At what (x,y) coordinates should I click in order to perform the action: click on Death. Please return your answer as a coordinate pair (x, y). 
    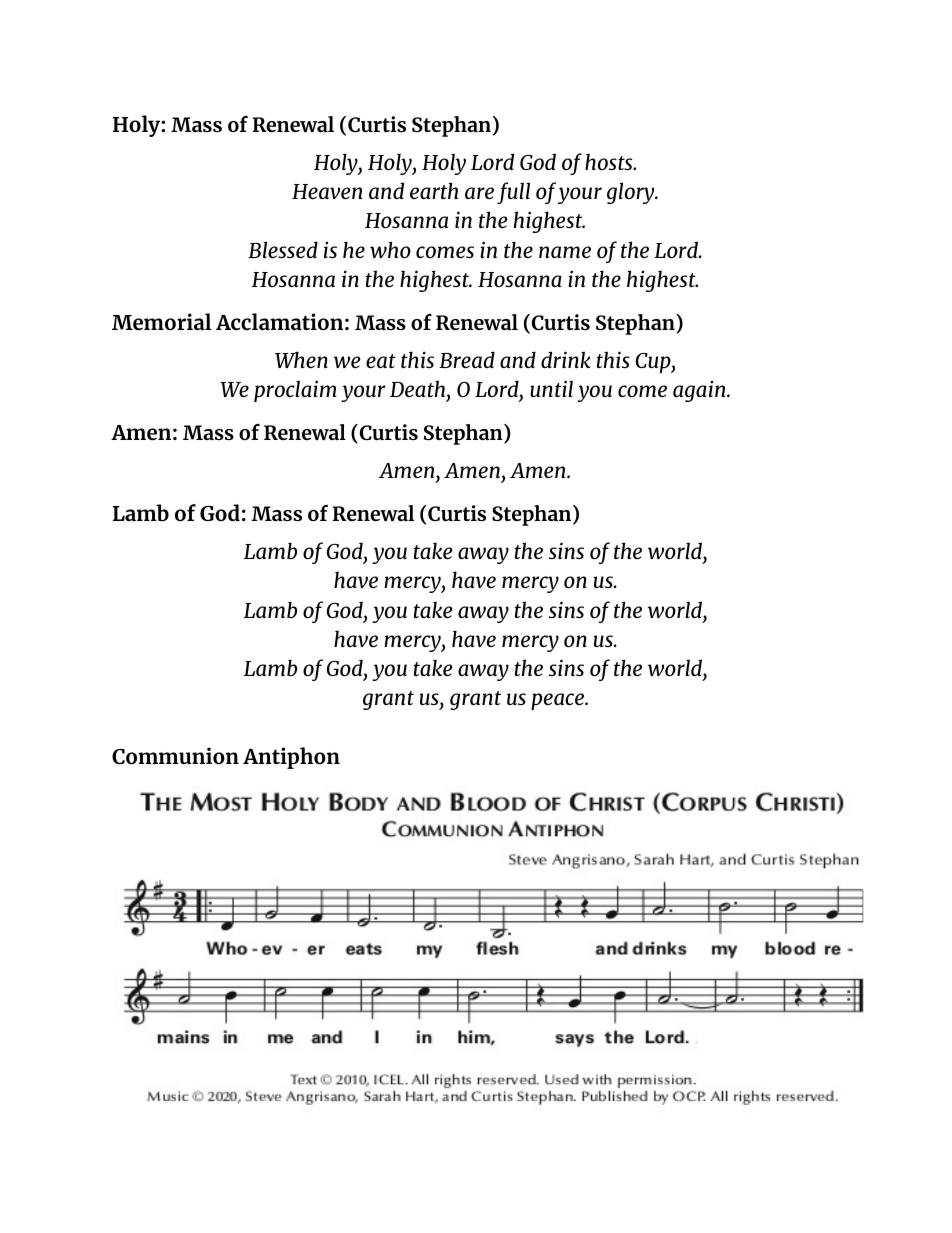
    Looking at the image, I should click on (419, 390).
